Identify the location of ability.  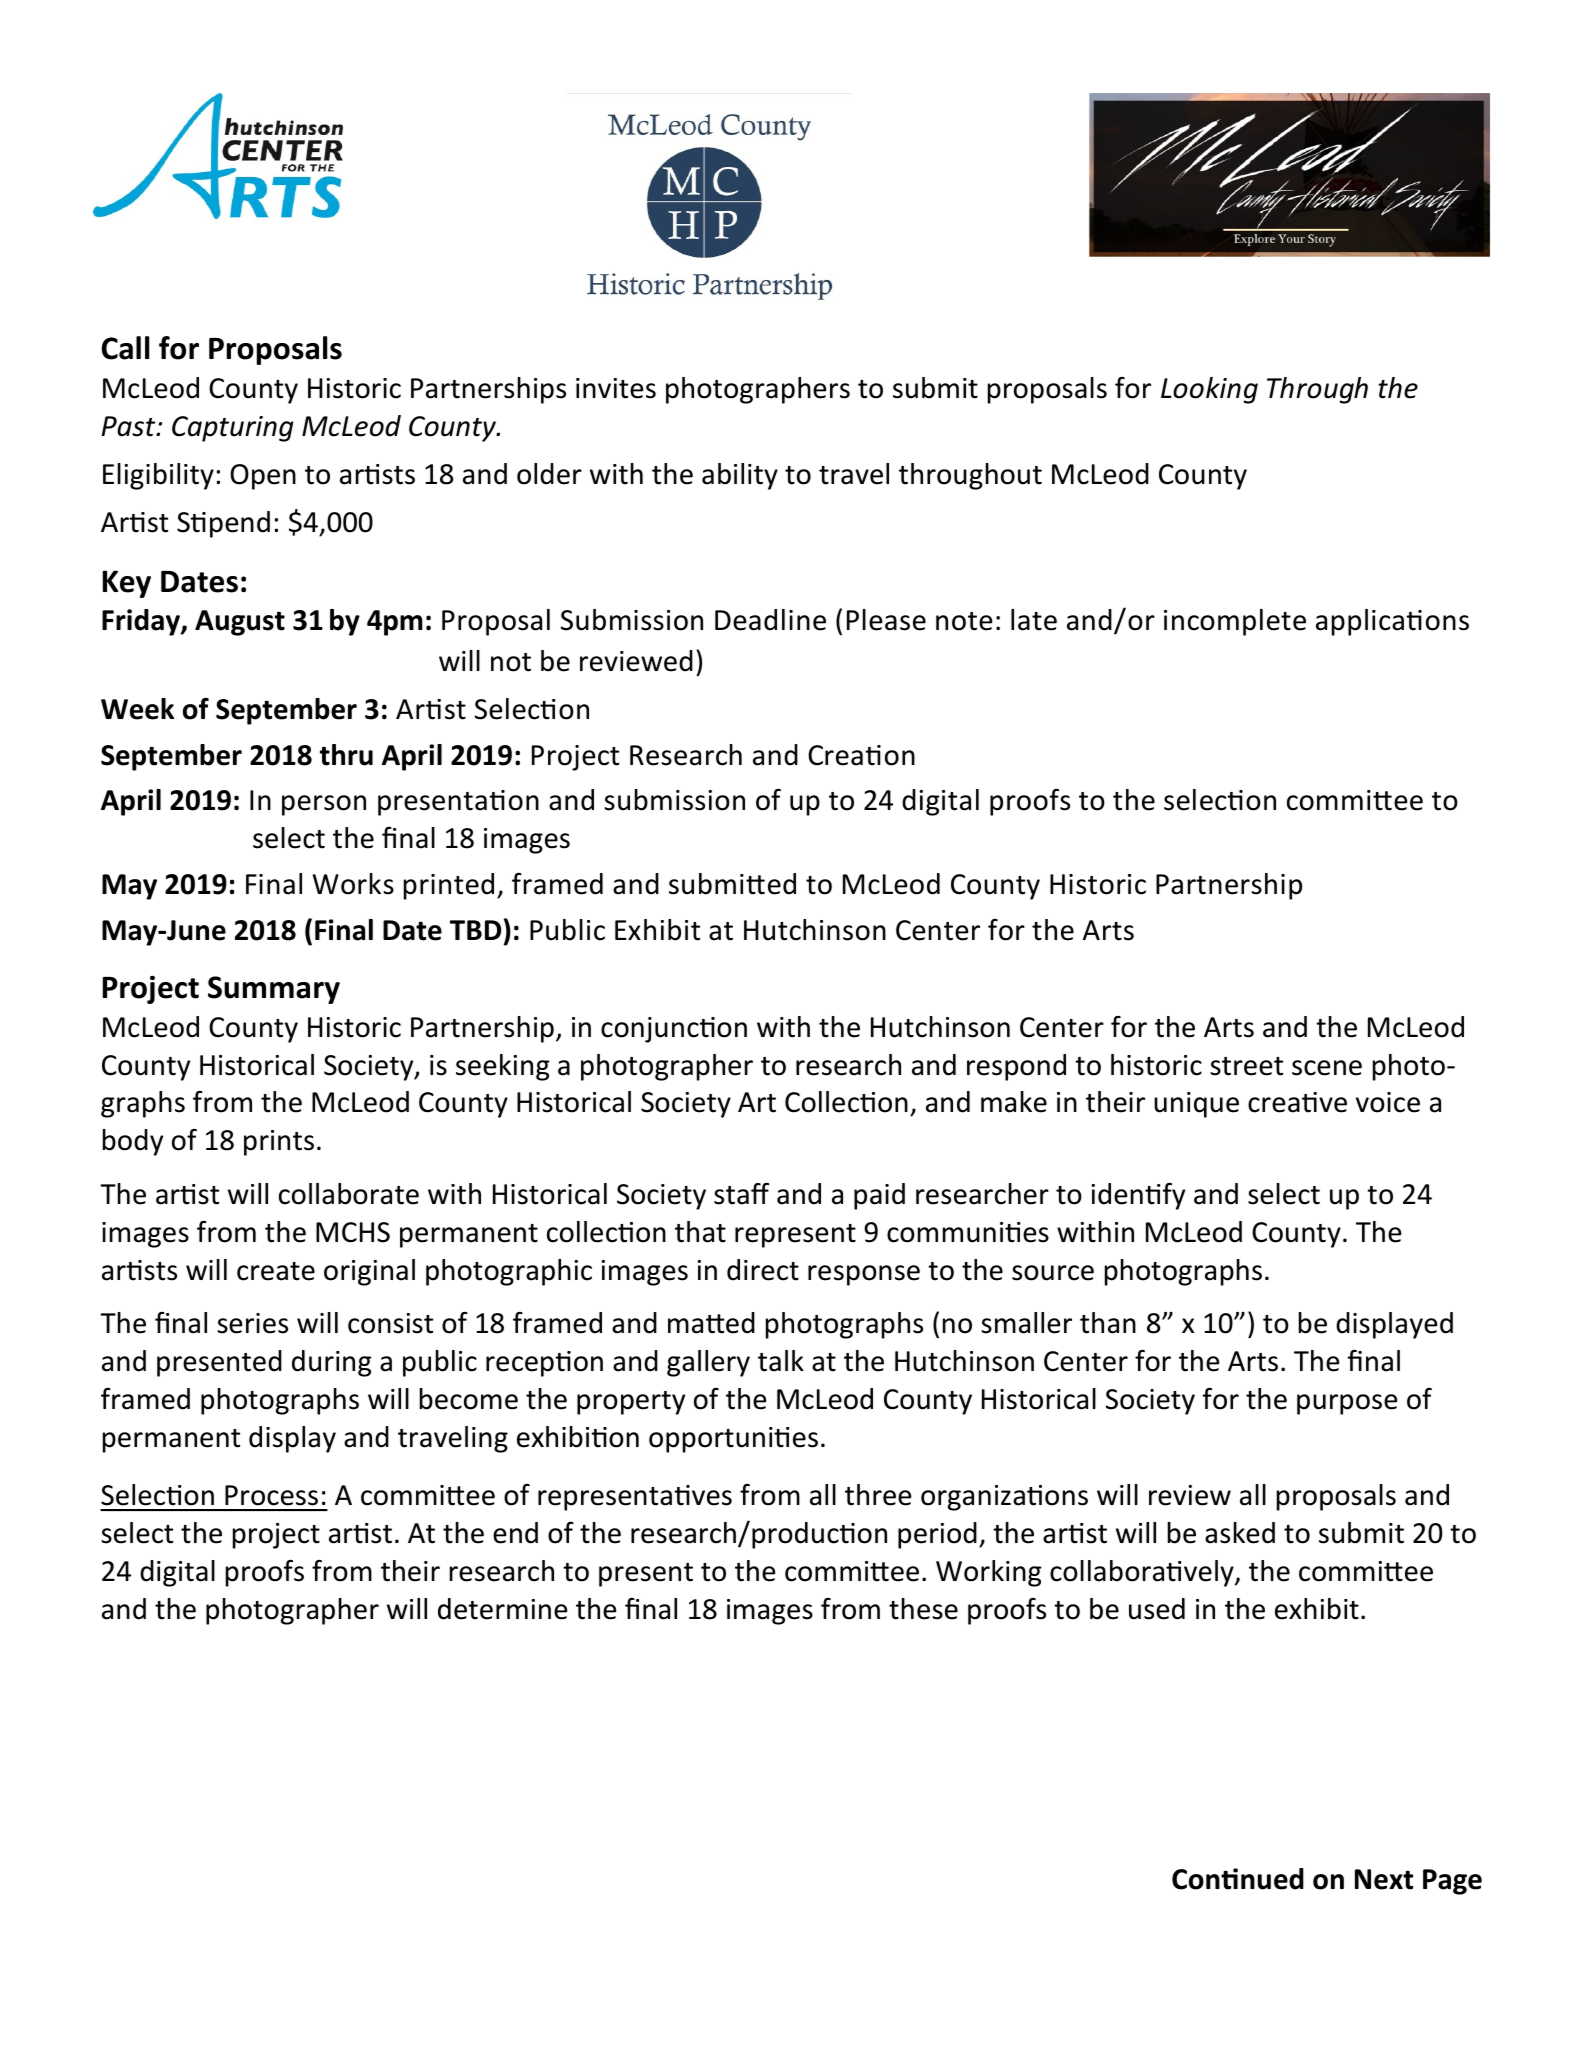
(740, 476).
